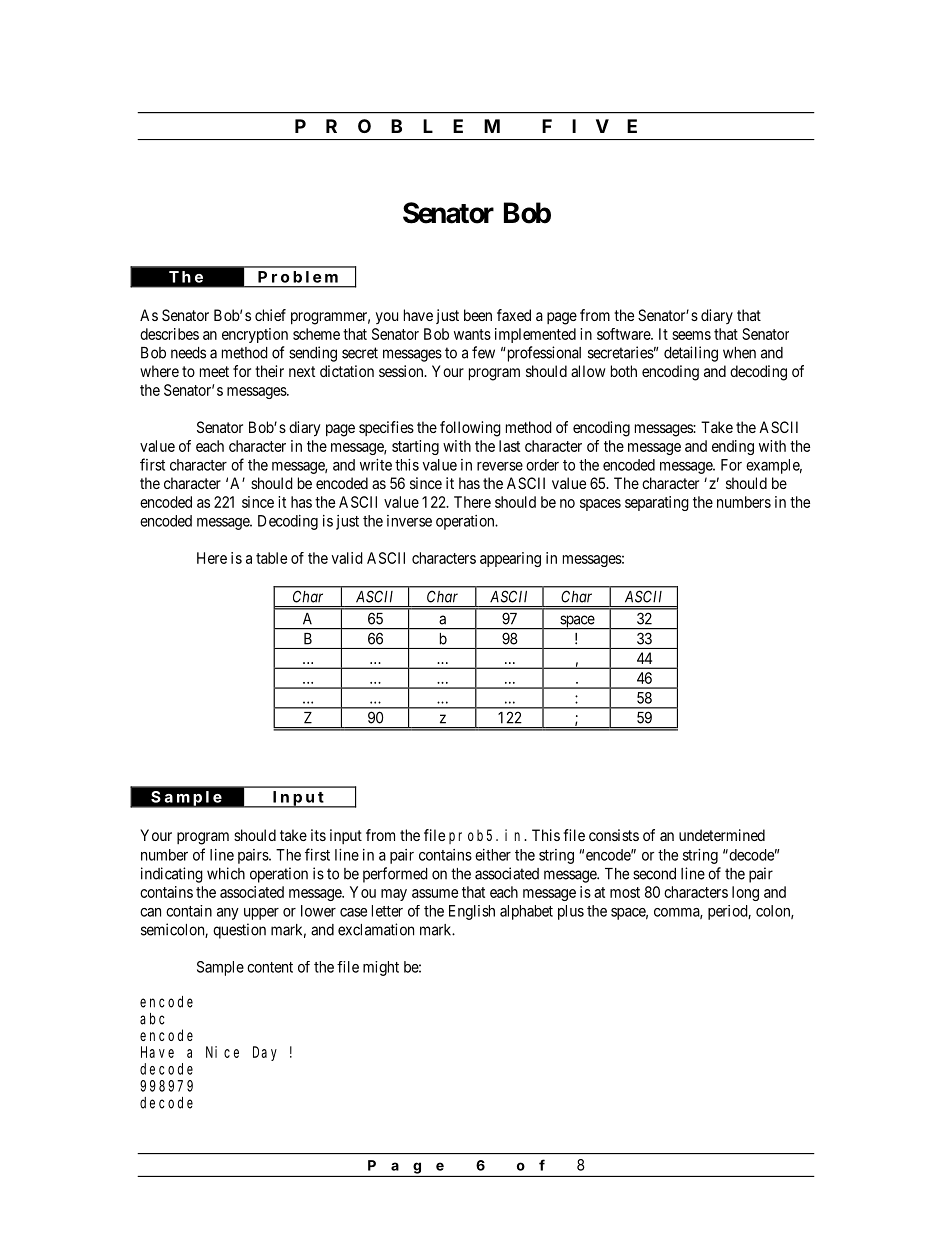  Describe the element at coordinates (381, 968) in the page. I see `might` at that location.
